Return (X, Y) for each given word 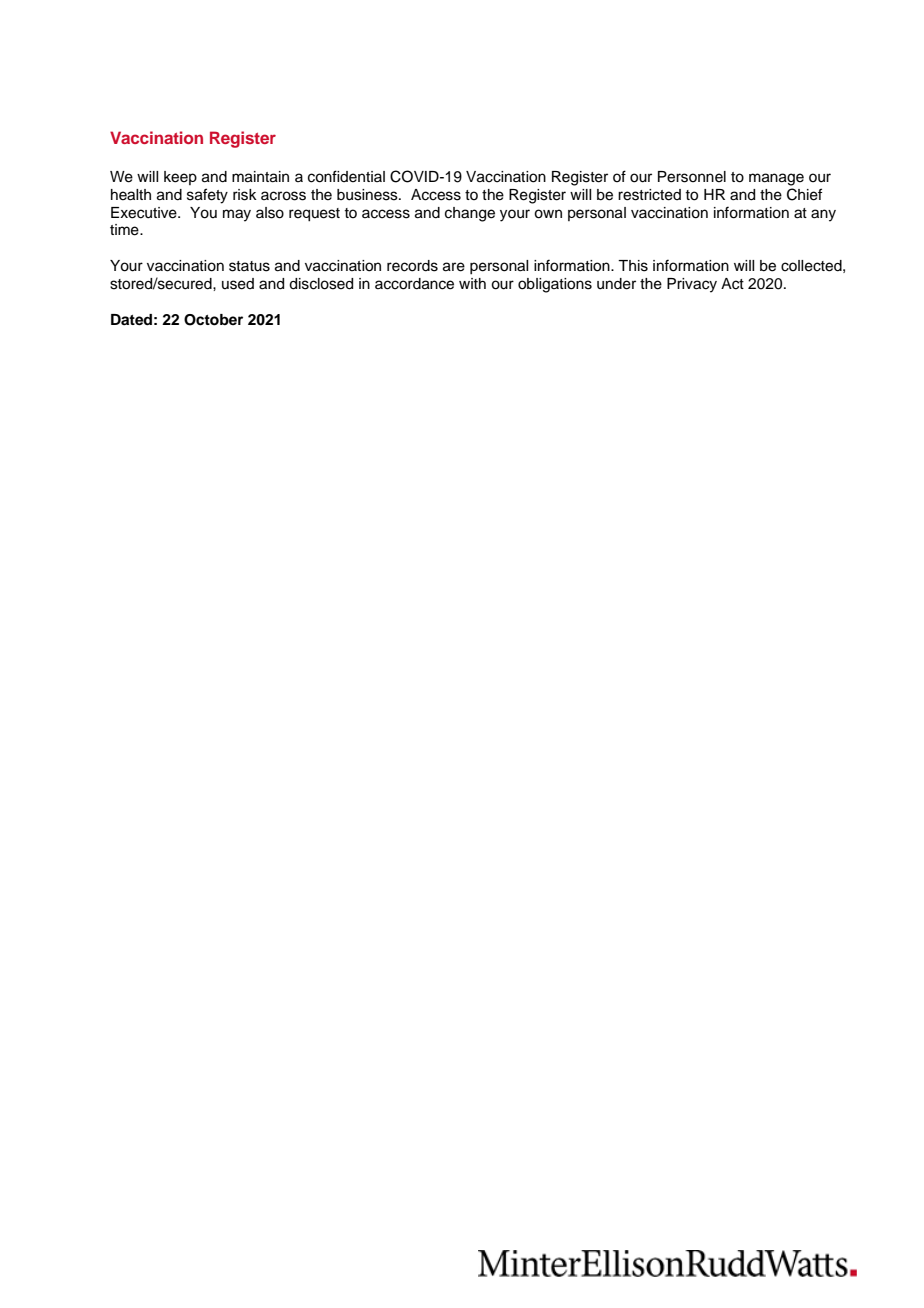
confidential (346, 176)
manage (776, 179)
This (633, 266)
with (472, 283)
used (238, 284)
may (237, 215)
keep (180, 178)
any (823, 215)
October (213, 320)
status (249, 266)
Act (732, 284)
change (470, 214)
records (412, 266)
